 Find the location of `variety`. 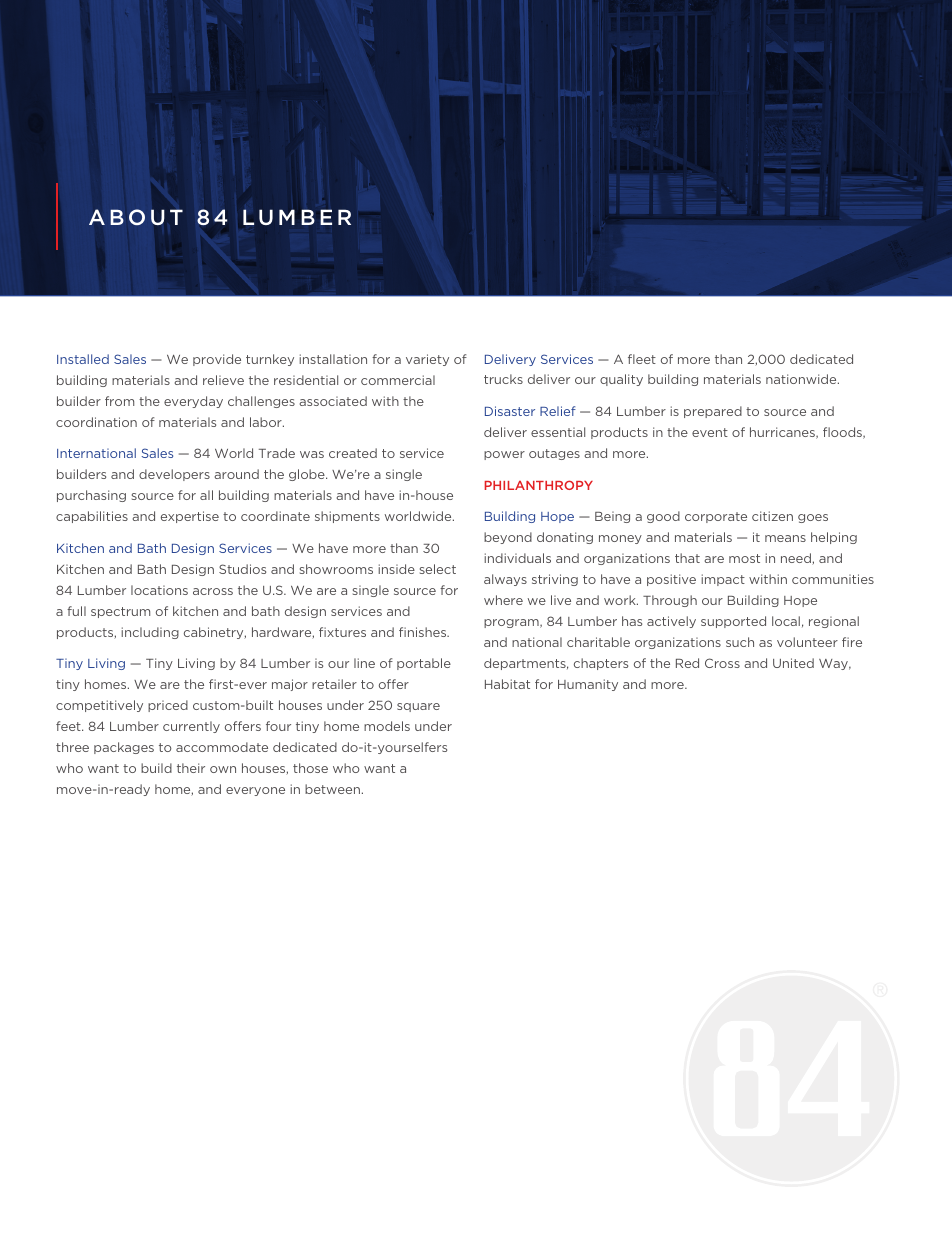

variety is located at coordinates (427, 360).
